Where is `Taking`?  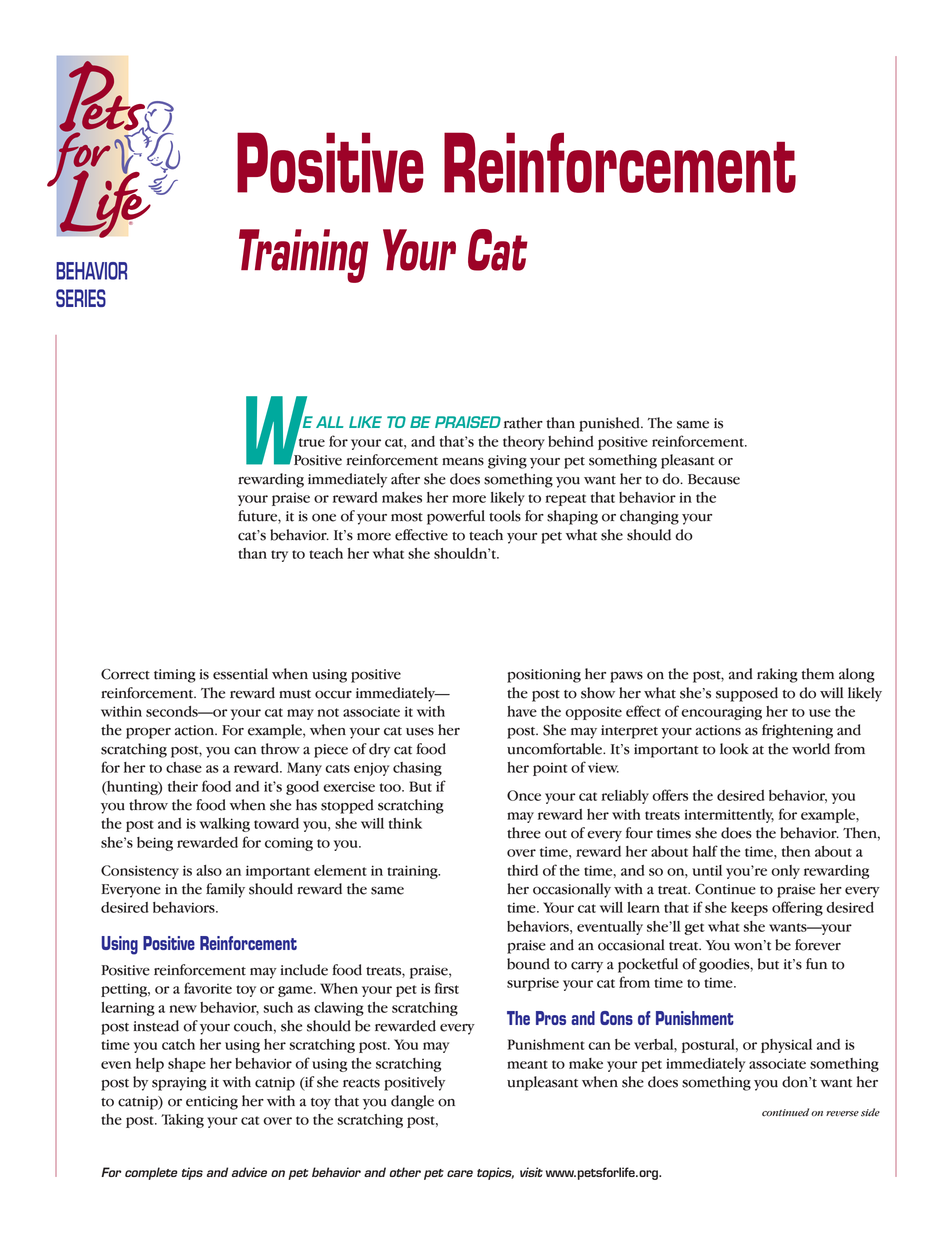 Taking is located at coordinates (182, 1121).
